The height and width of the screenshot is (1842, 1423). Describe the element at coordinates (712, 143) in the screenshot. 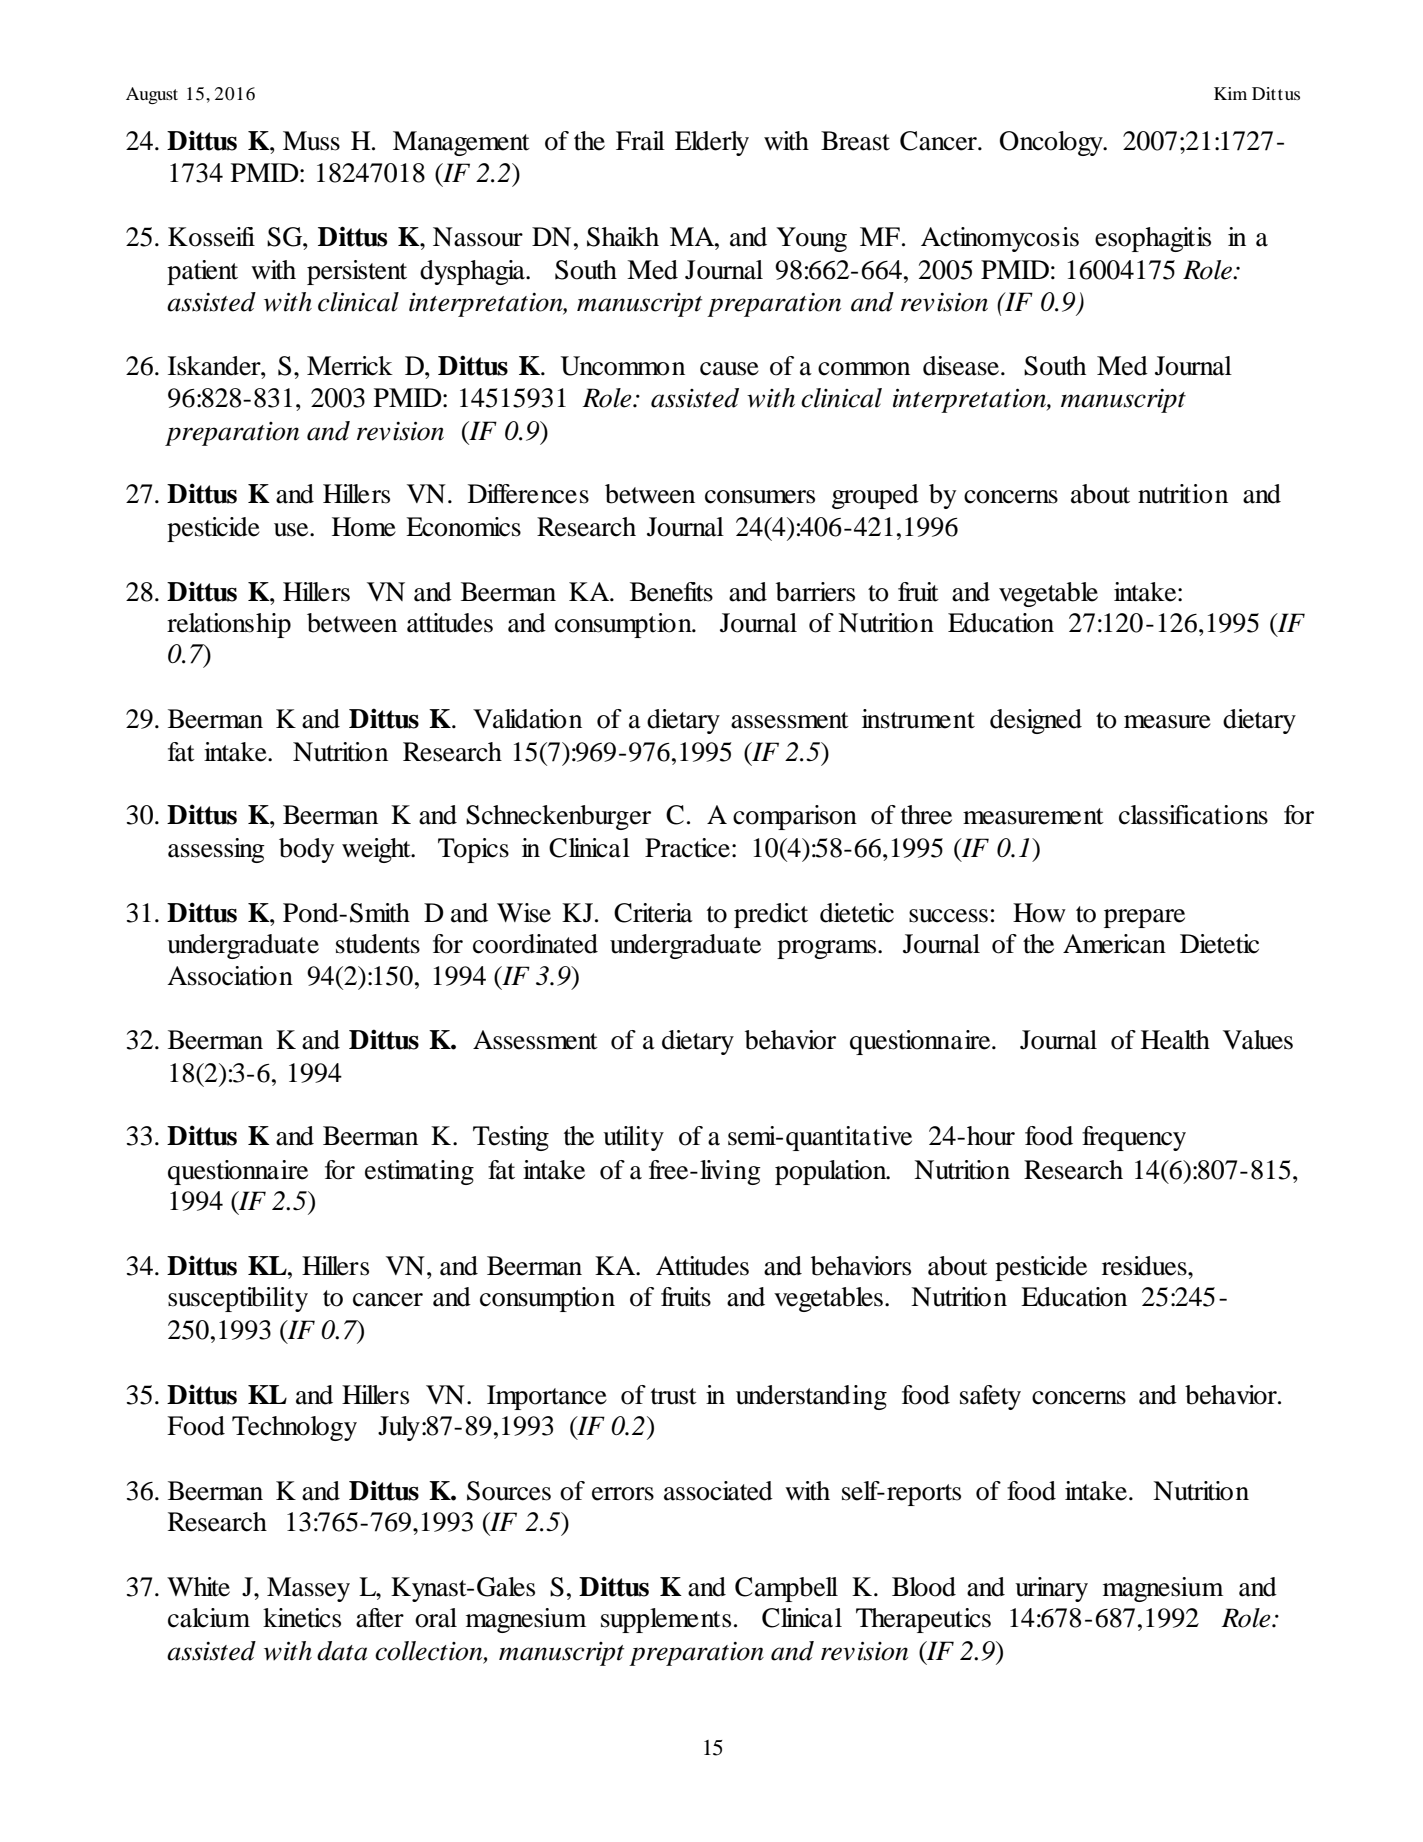

I see `Elderly` at that location.
